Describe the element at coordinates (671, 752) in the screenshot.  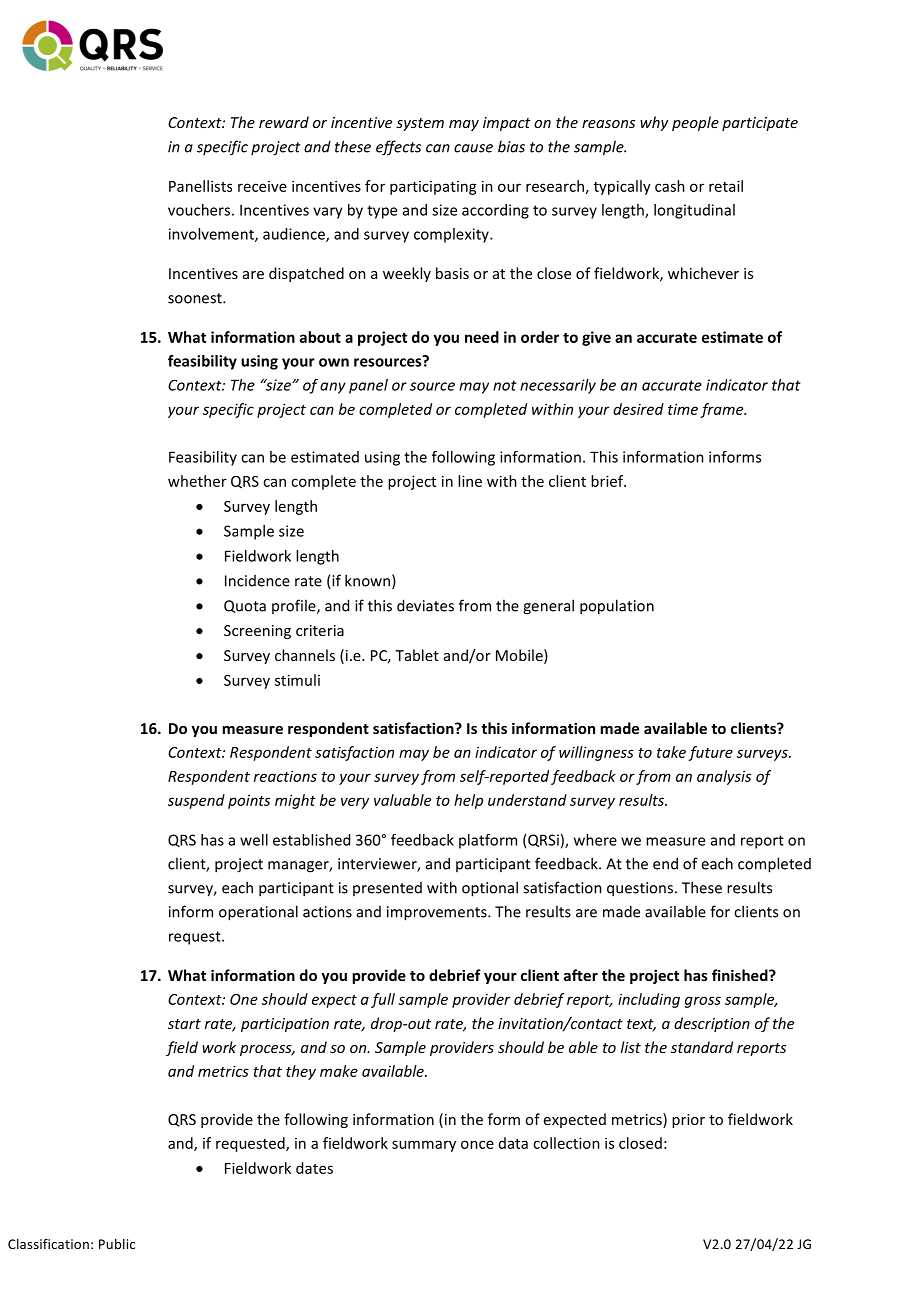
I see `take` at that location.
